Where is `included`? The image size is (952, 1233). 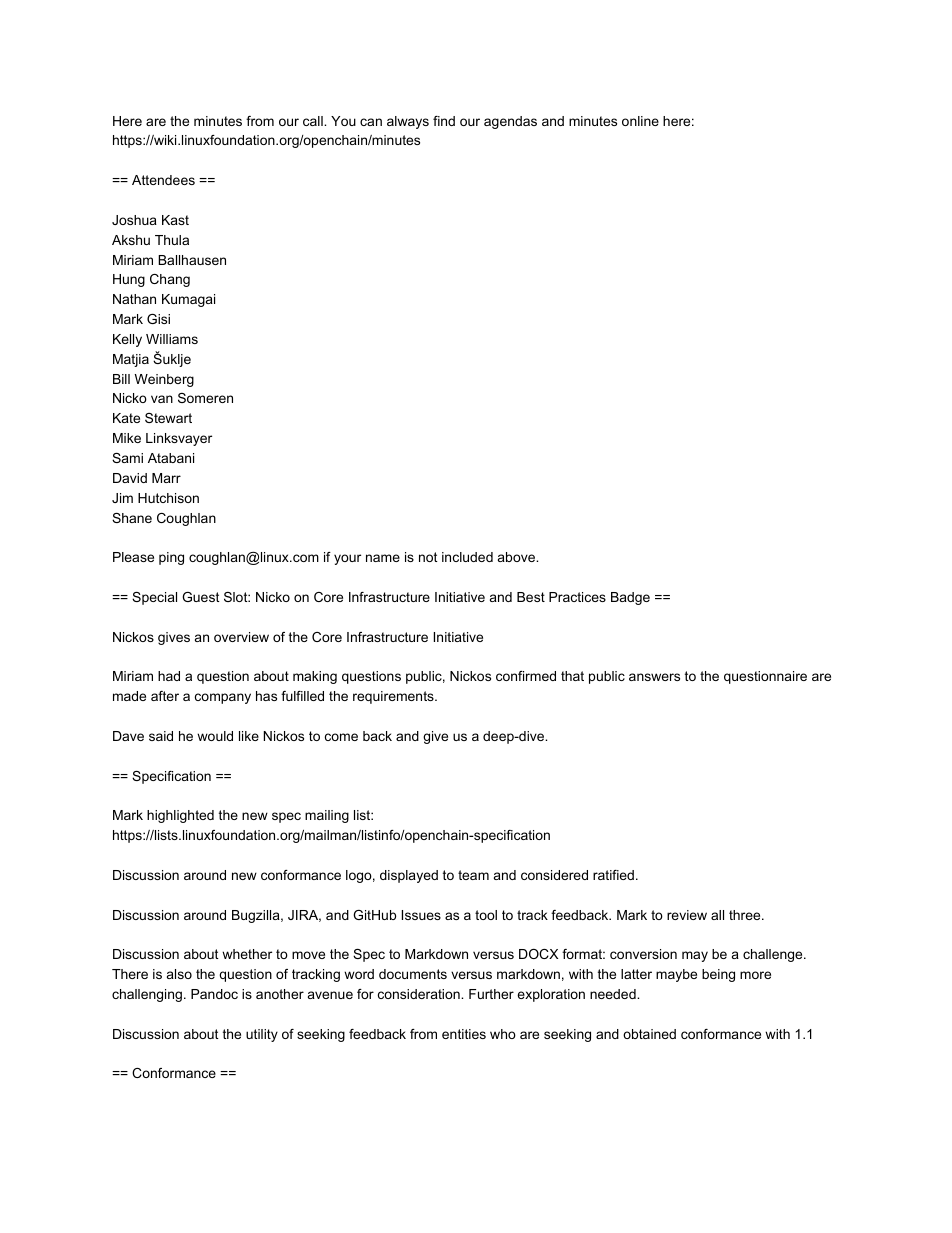 included is located at coordinates (467, 557).
